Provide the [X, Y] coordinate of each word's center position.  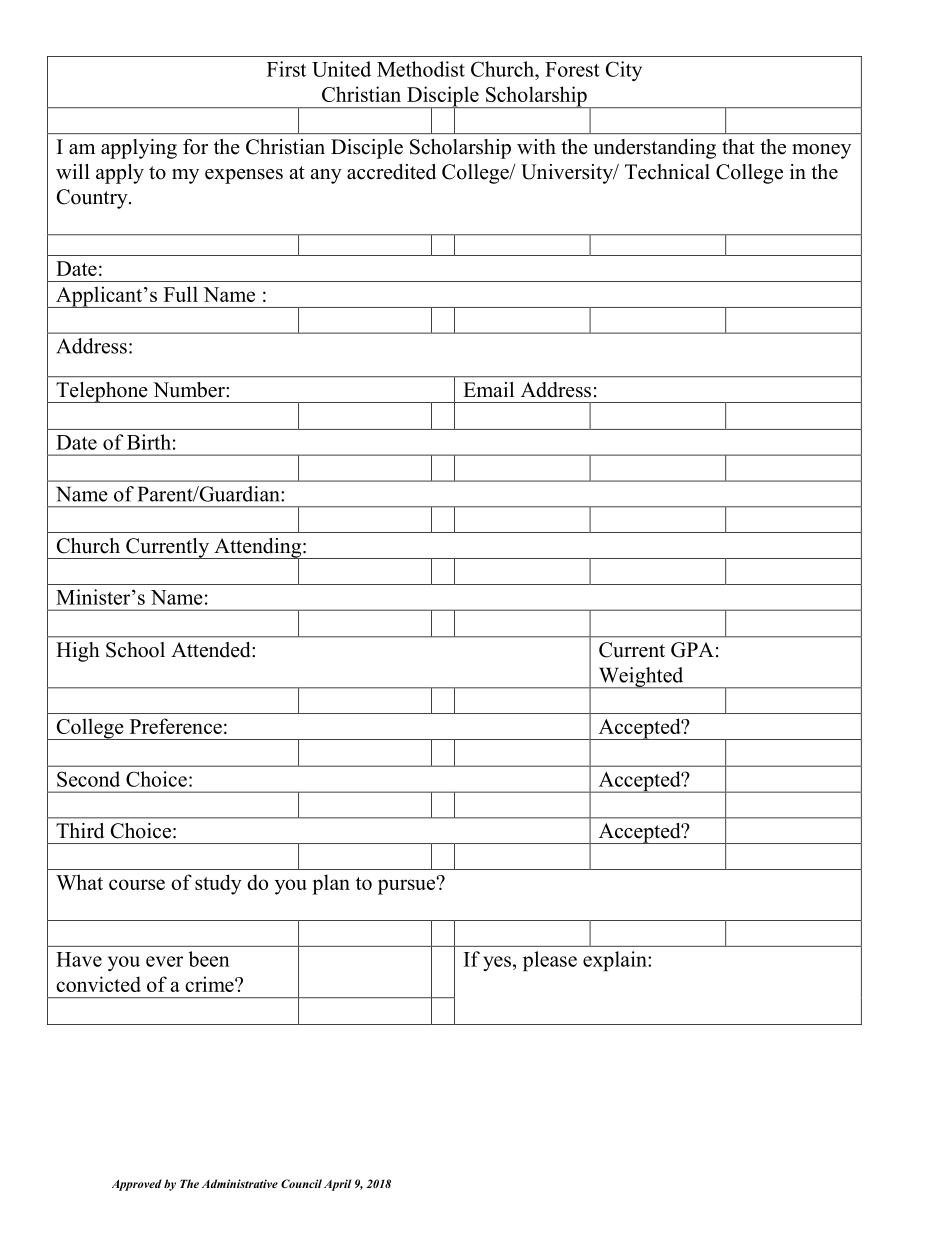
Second [88, 779]
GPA [692, 650]
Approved [137, 1185]
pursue [406, 887]
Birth [149, 442]
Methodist [421, 69]
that [738, 146]
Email [488, 389]
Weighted [641, 678]
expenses [244, 176]
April [337, 1185]
